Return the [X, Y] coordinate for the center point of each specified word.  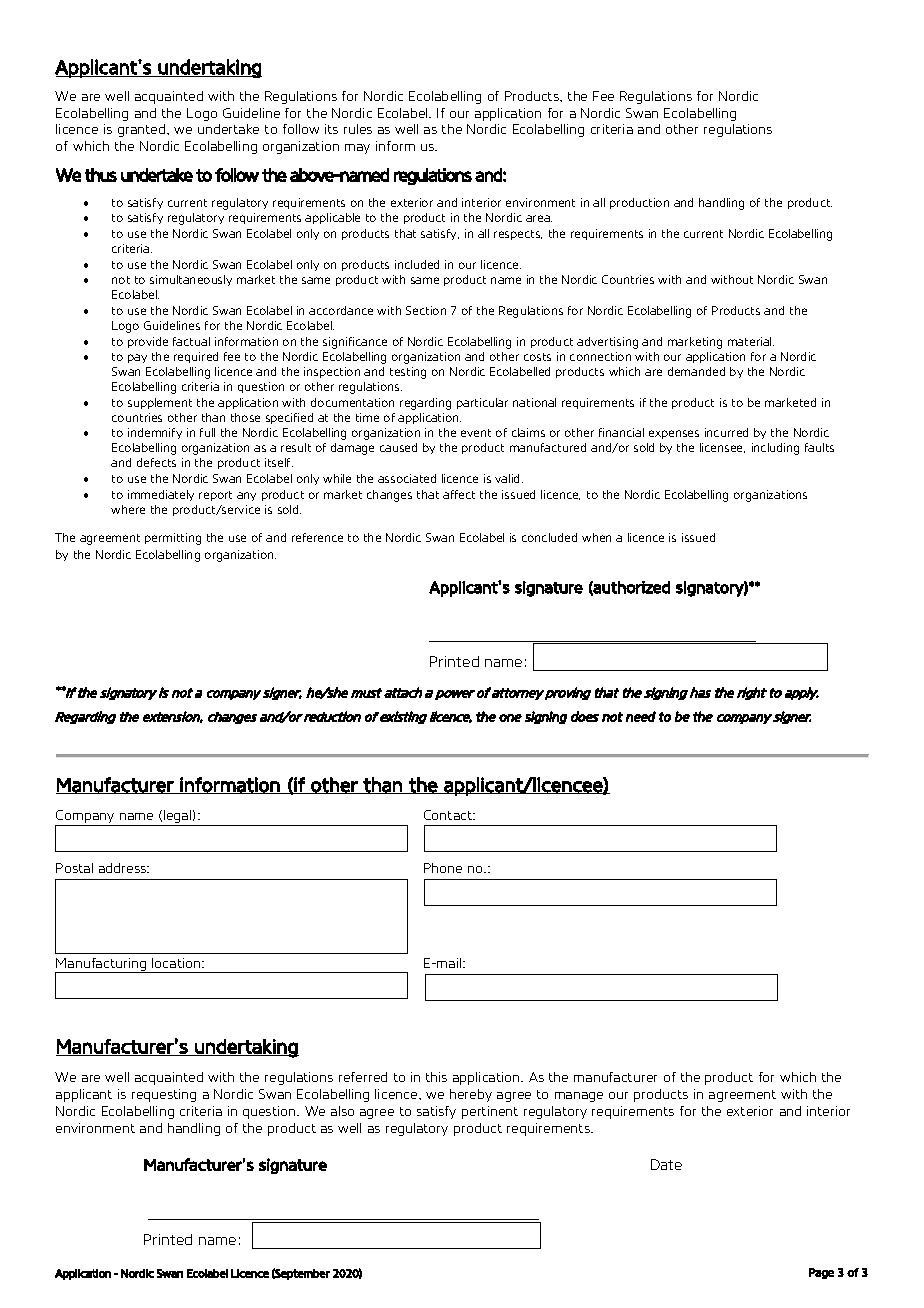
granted [143, 130]
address [124, 868]
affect [459, 494]
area [539, 218]
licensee [722, 448]
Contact [449, 815]
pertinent [490, 1112]
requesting [164, 1095]
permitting [173, 539]
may [357, 149]
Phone [443, 868]
